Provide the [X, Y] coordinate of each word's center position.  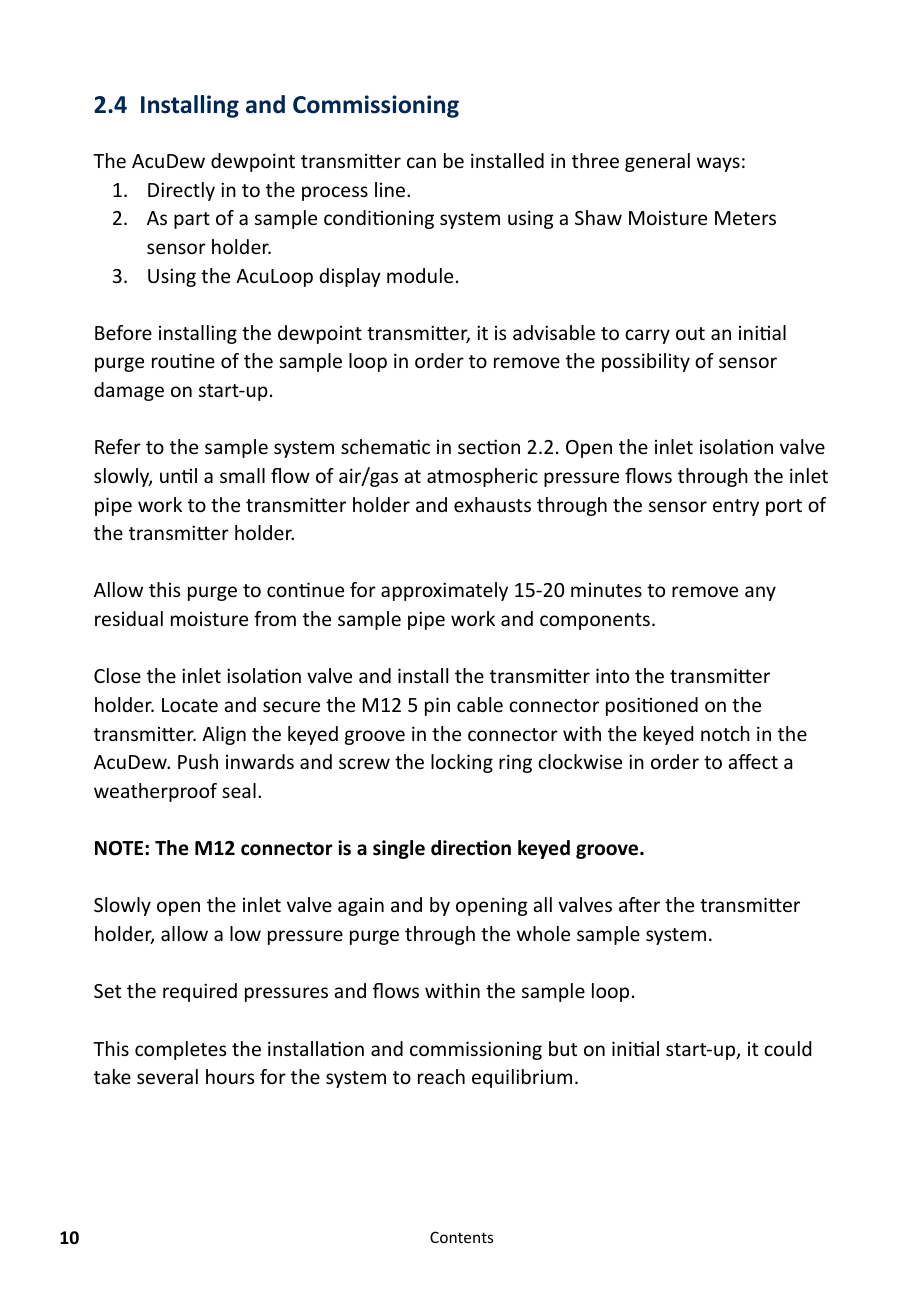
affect [753, 761]
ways [718, 164]
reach [441, 1076]
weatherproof [155, 792]
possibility [646, 362]
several [167, 1076]
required [200, 992]
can [421, 162]
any [760, 593]
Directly [181, 191]
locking [462, 763]
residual [129, 618]
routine [183, 360]
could [787, 1048]
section [489, 446]
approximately [444, 591]
